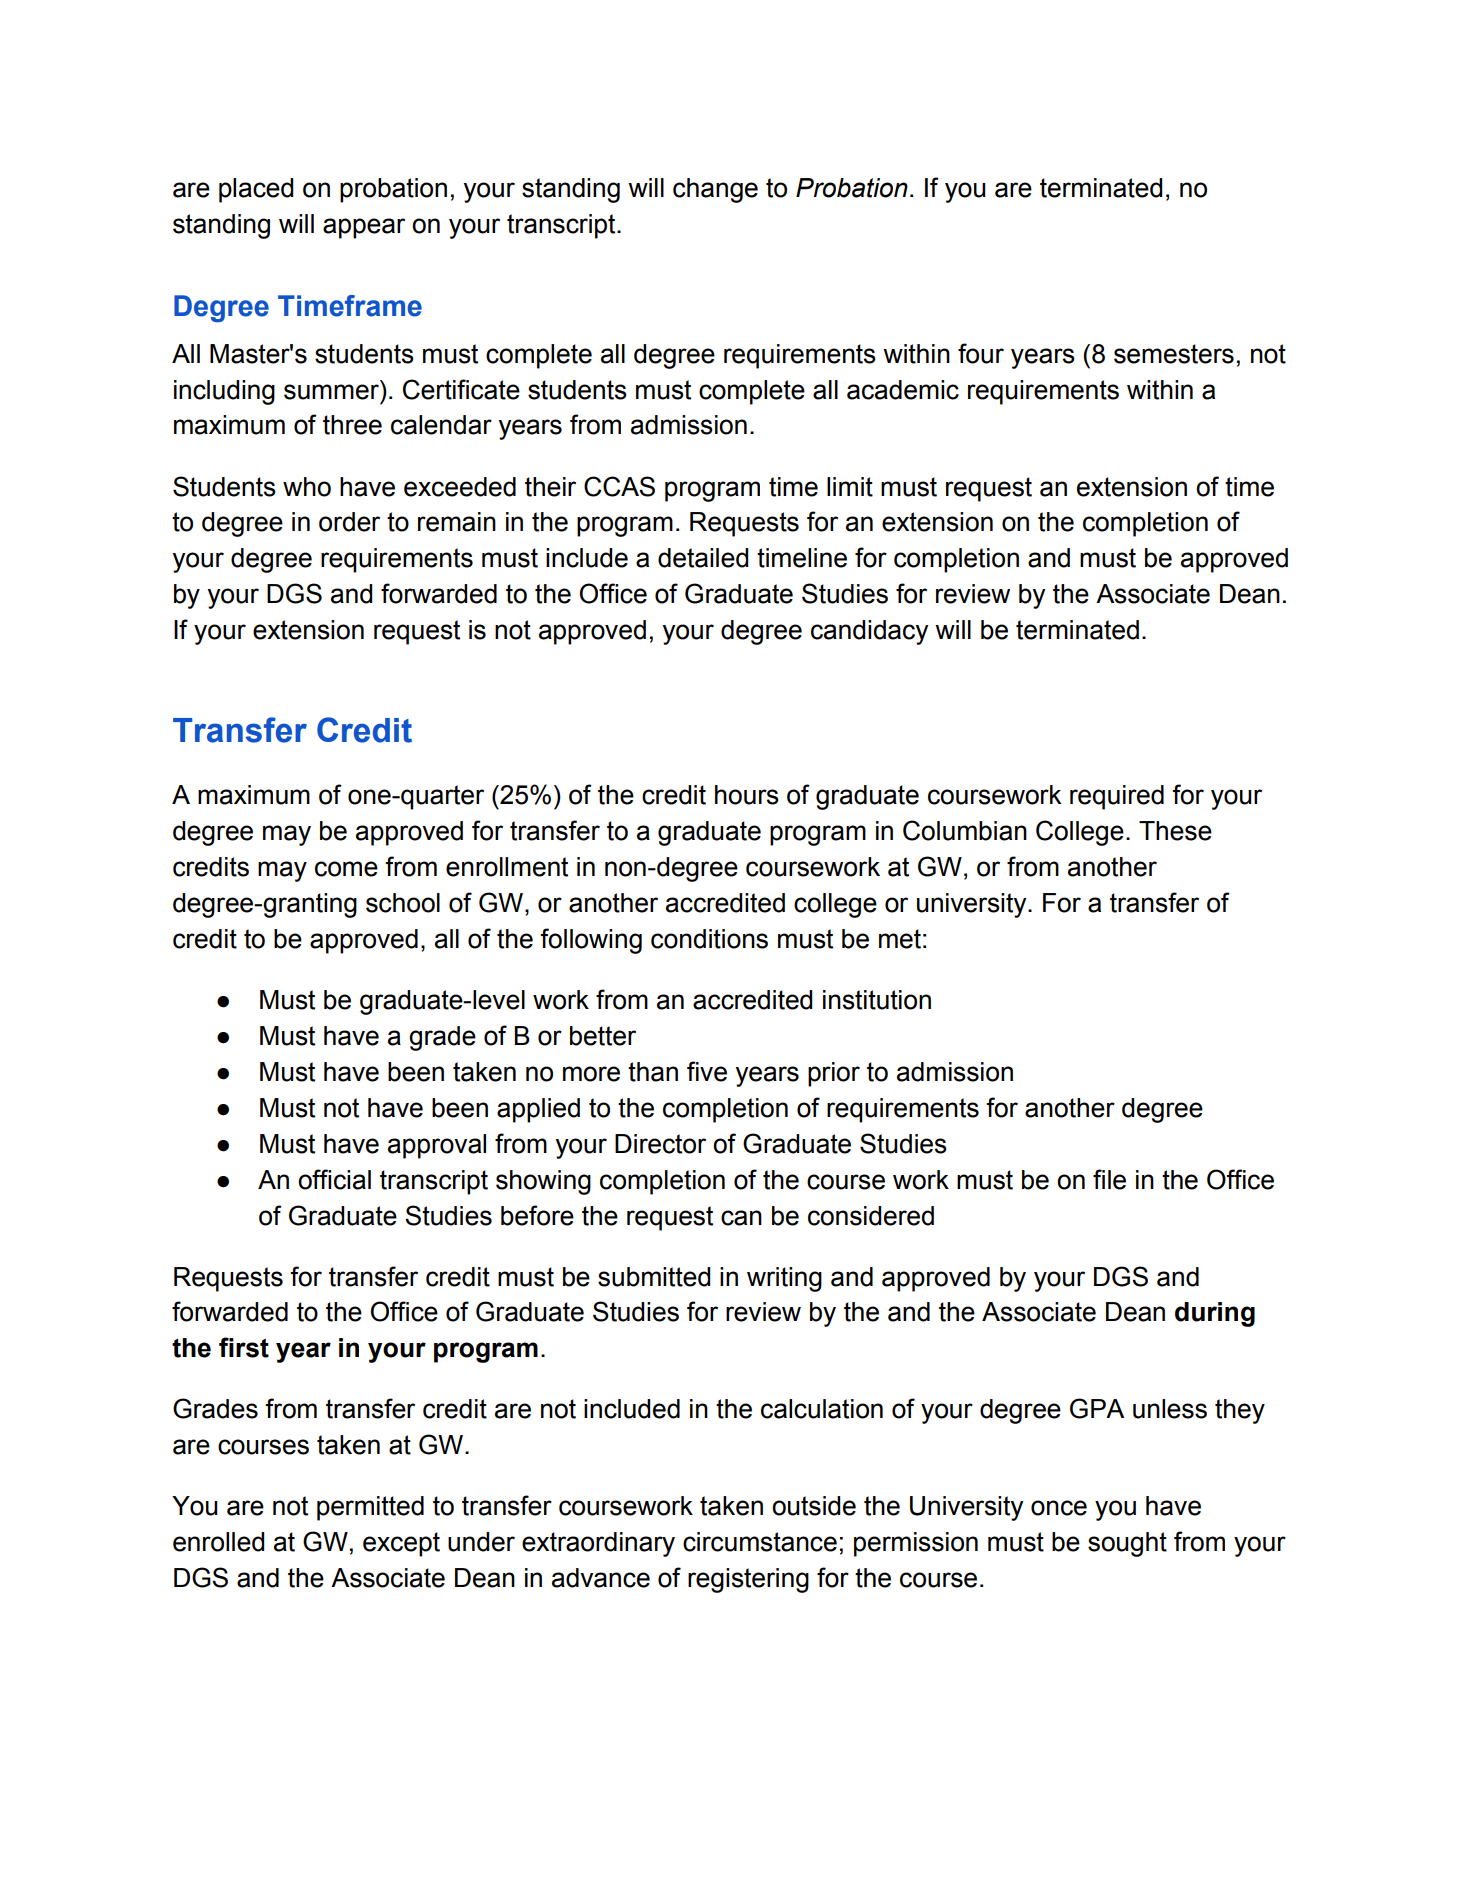 This screenshot has width=1465, height=1896. What do you see at coordinates (1174, 354) in the screenshot?
I see `semesters` at bounding box center [1174, 354].
